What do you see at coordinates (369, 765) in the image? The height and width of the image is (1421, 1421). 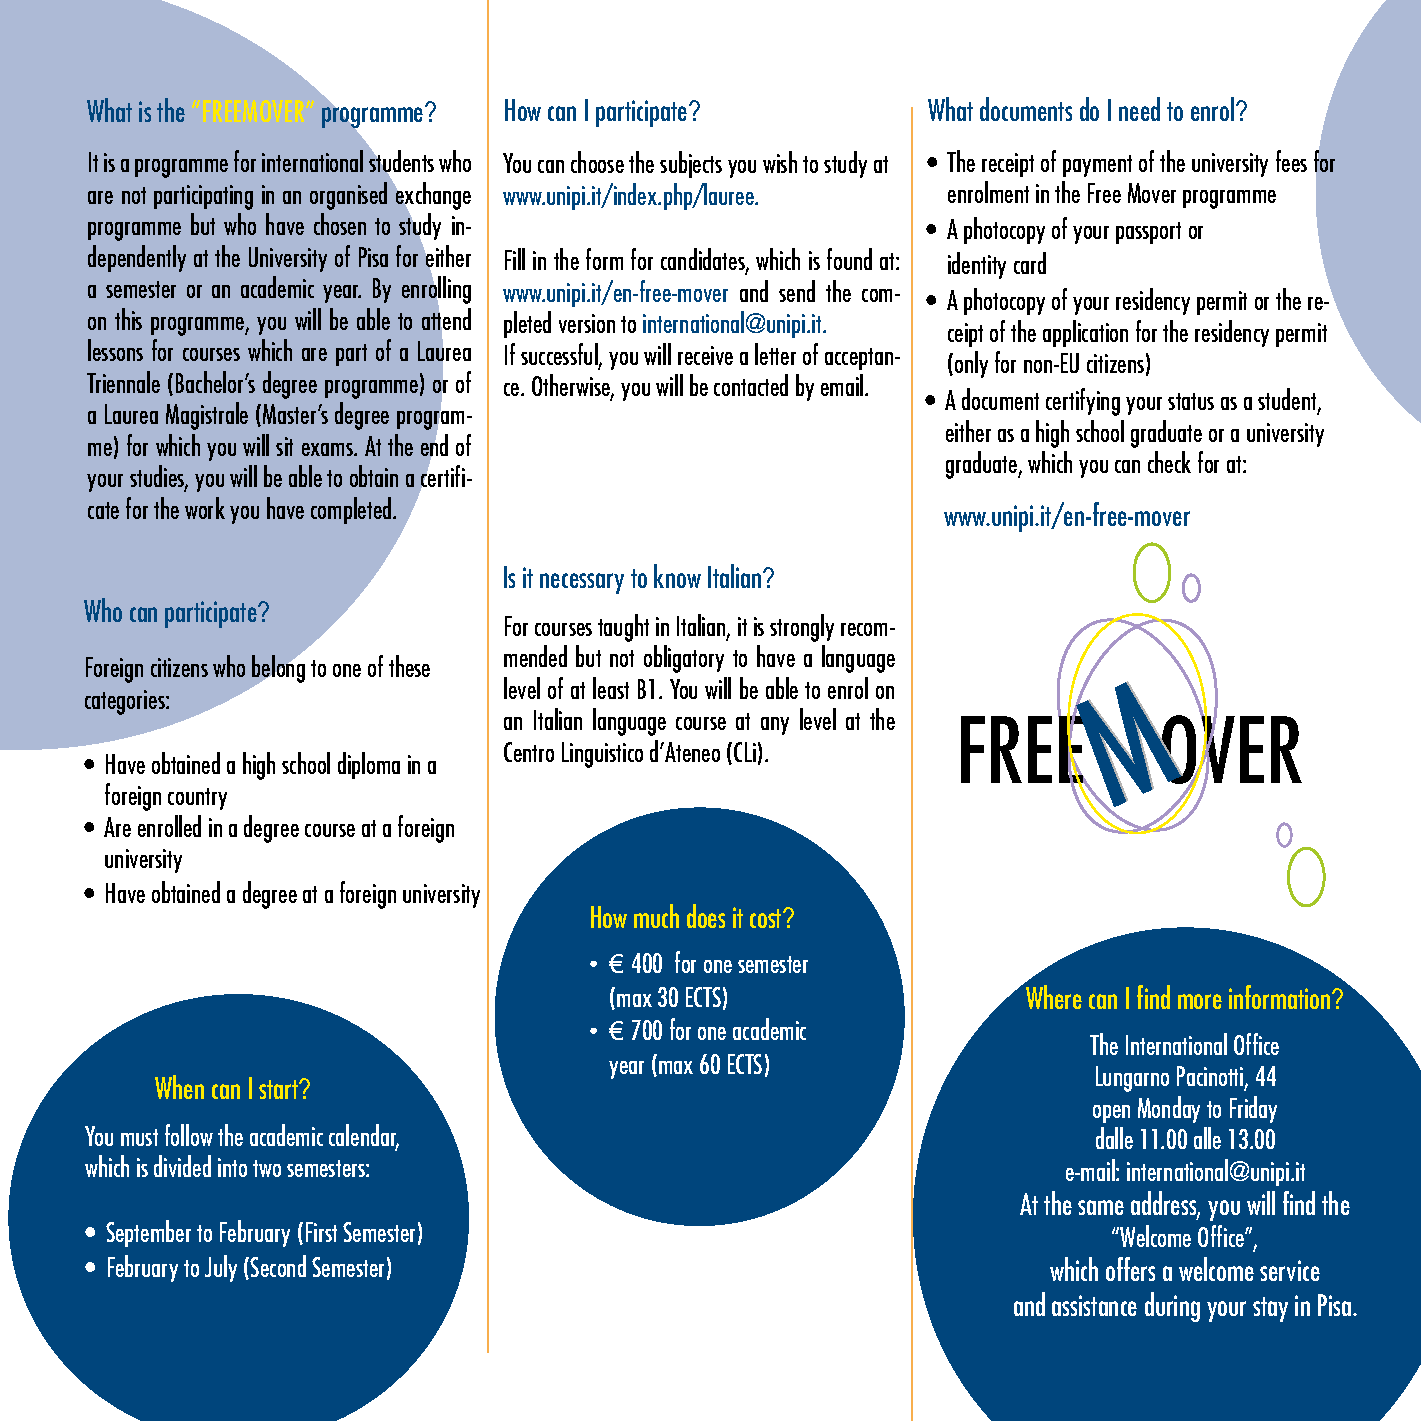 I see `diploma` at bounding box center [369, 765].
